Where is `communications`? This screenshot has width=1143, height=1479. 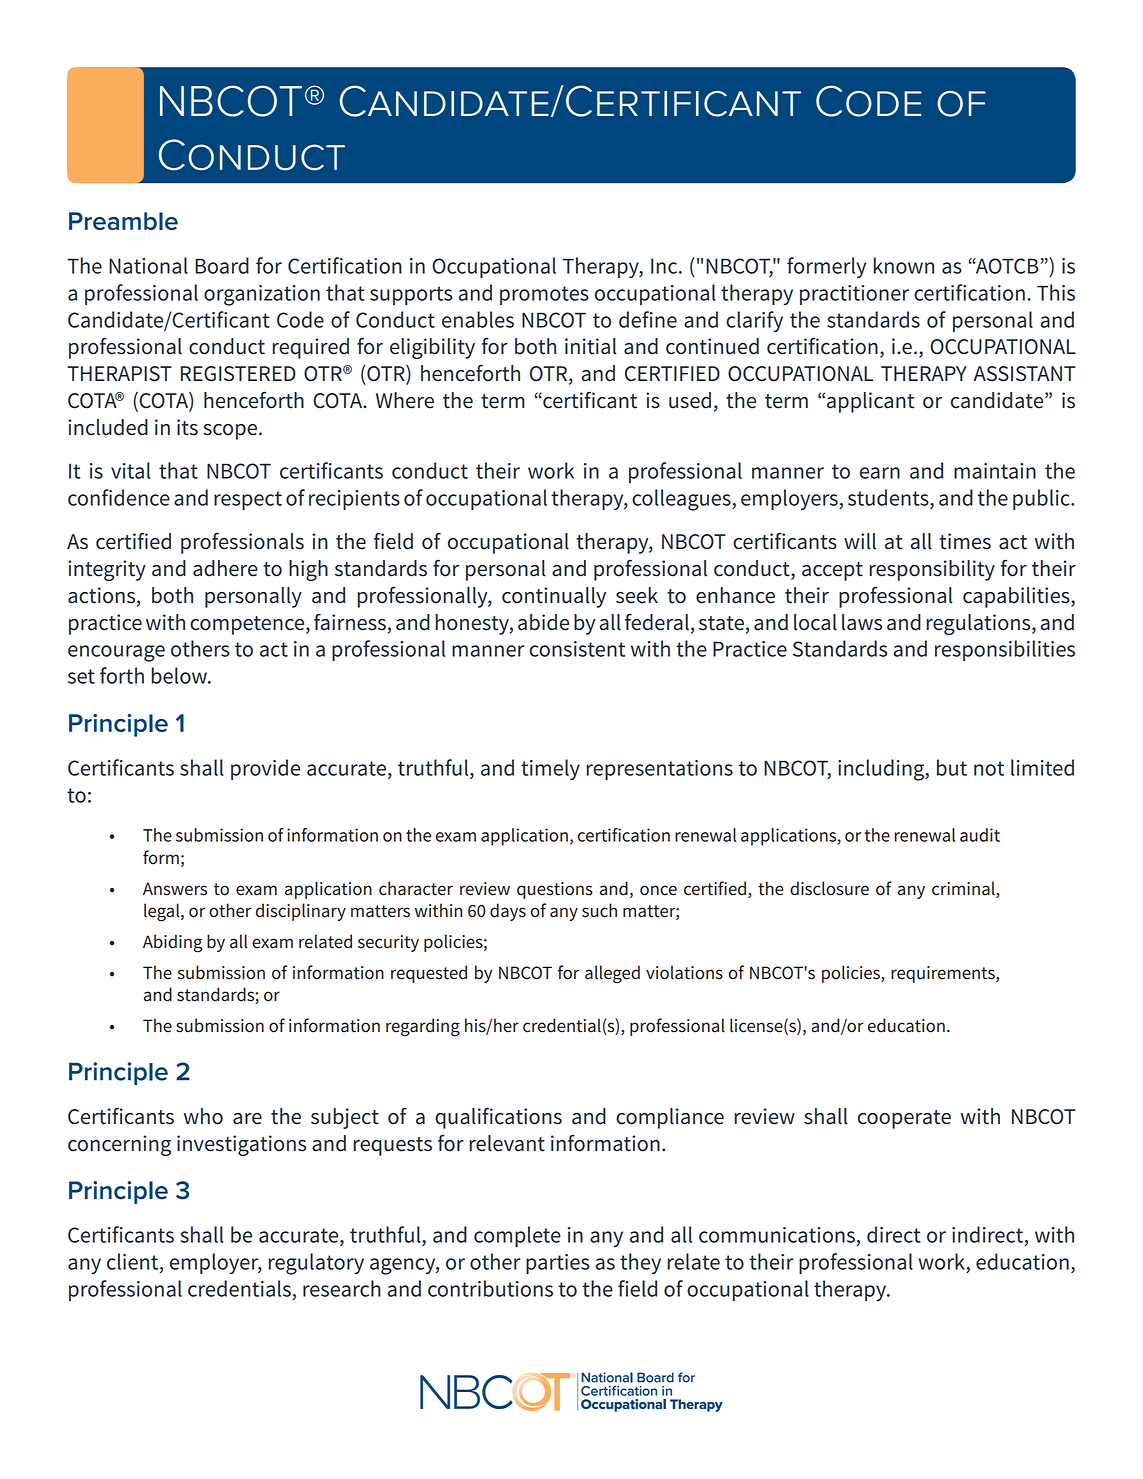
communications is located at coordinates (777, 1235).
